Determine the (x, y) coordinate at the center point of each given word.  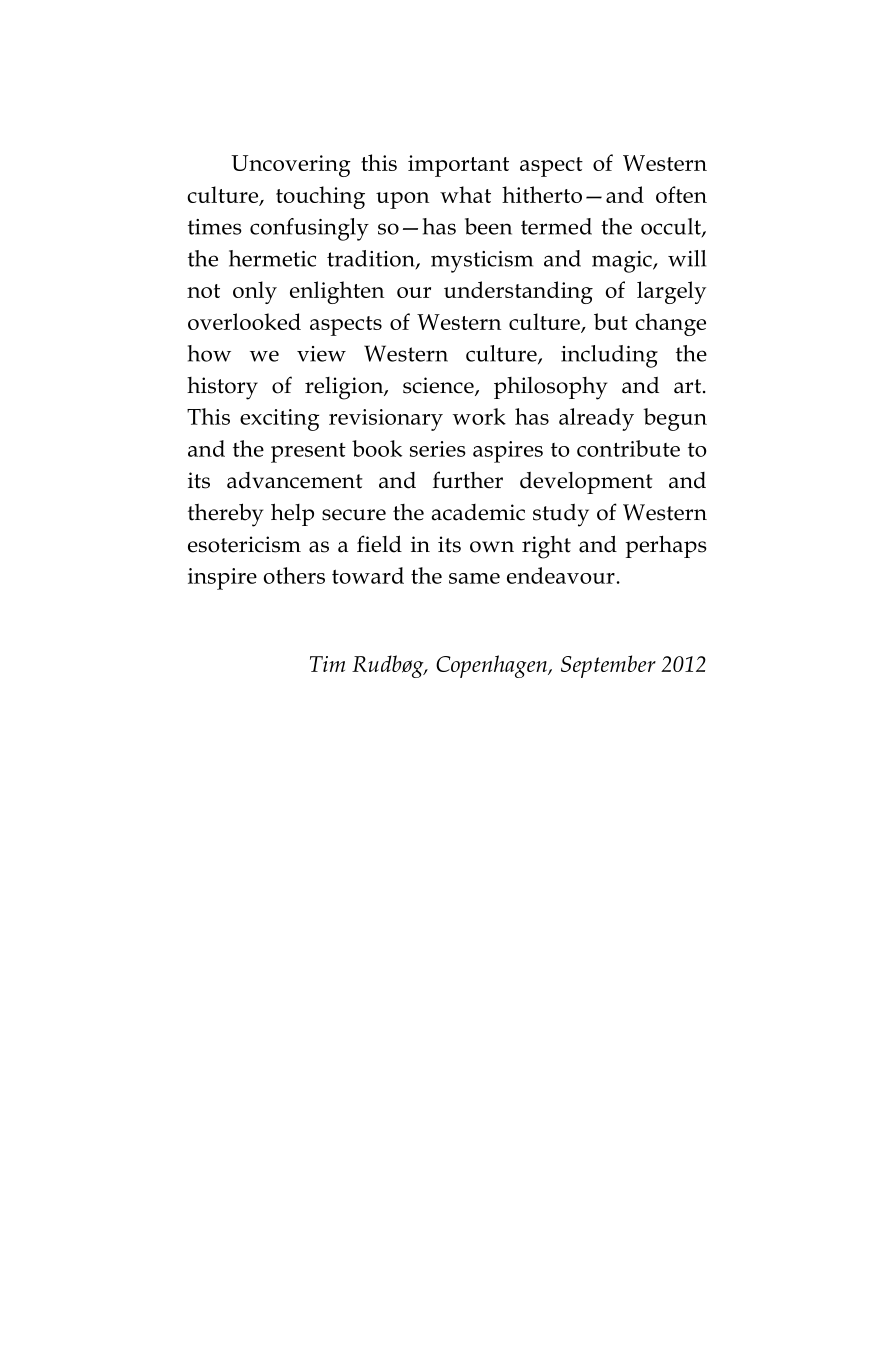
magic (623, 262)
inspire (222, 579)
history (222, 388)
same (474, 578)
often (681, 194)
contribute (628, 448)
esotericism (244, 544)
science (439, 386)
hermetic (272, 258)
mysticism (482, 262)
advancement (295, 480)
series (438, 449)
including (609, 356)
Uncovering (291, 166)
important (458, 166)
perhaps (666, 546)
